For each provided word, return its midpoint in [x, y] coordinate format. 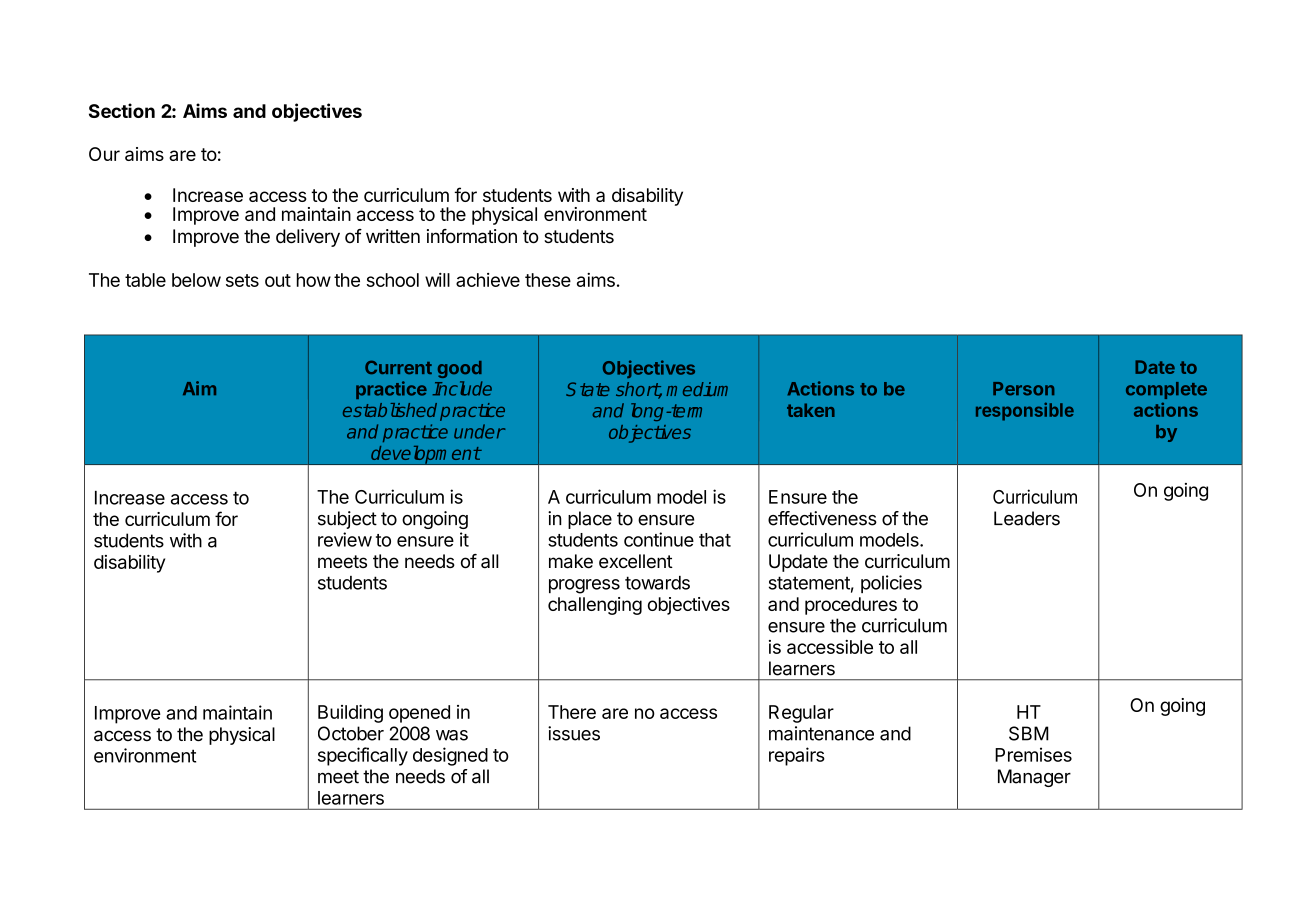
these [548, 280]
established [390, 410]
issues [574, 733]
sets [242, 280]
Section [122, 110]
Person [1023, 389]
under [479, 431]
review [345, 539]
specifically [363, 756]
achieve [488, 280]
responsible [1025, 411]
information [472, 236]
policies [891, 584]
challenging [595, 606]
